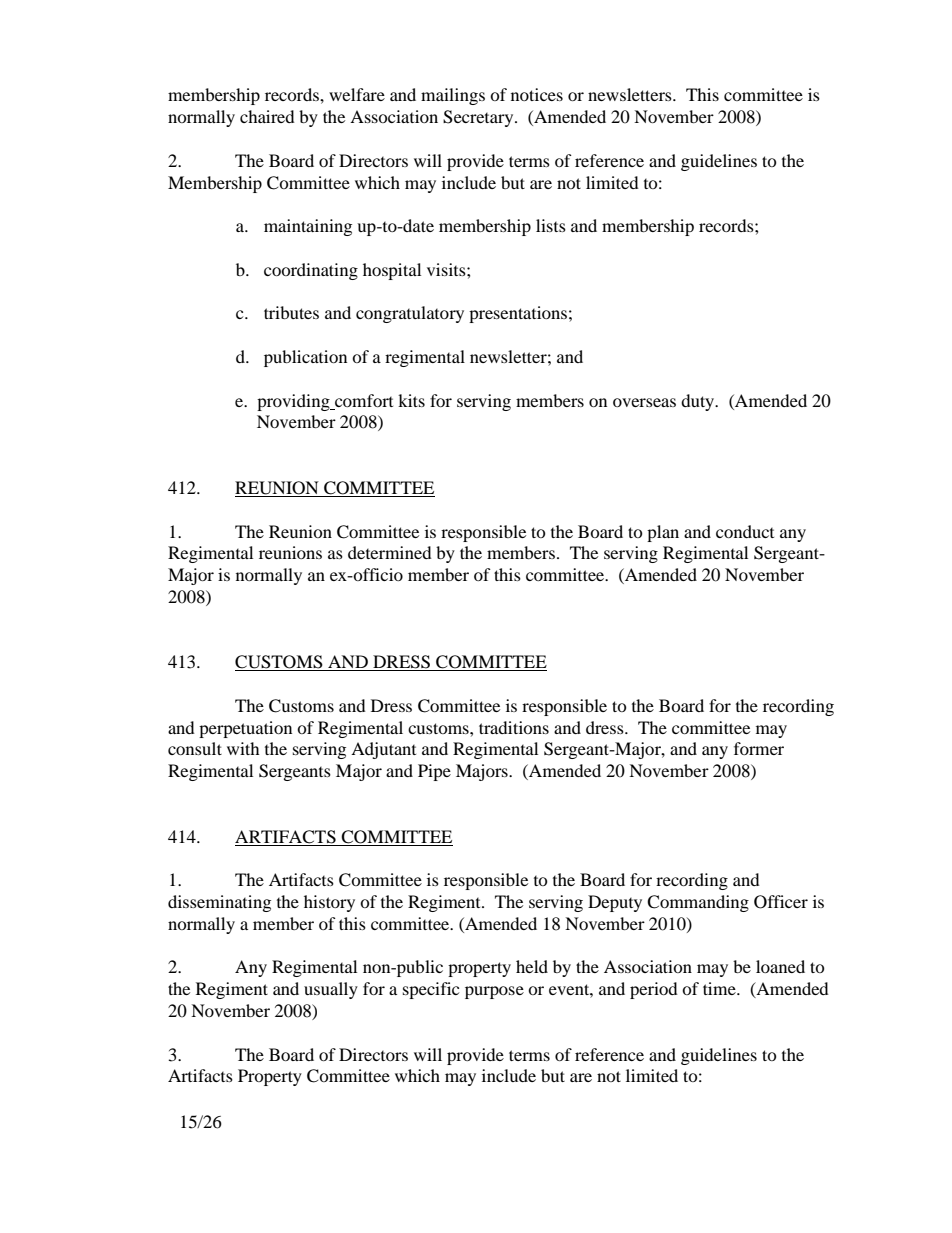 Image resolution: width=952 pixels, height=1233 pixels. What do you see at coordinates (411, 400) in the page?
I see `kits` at bounding box center [411, 400].
